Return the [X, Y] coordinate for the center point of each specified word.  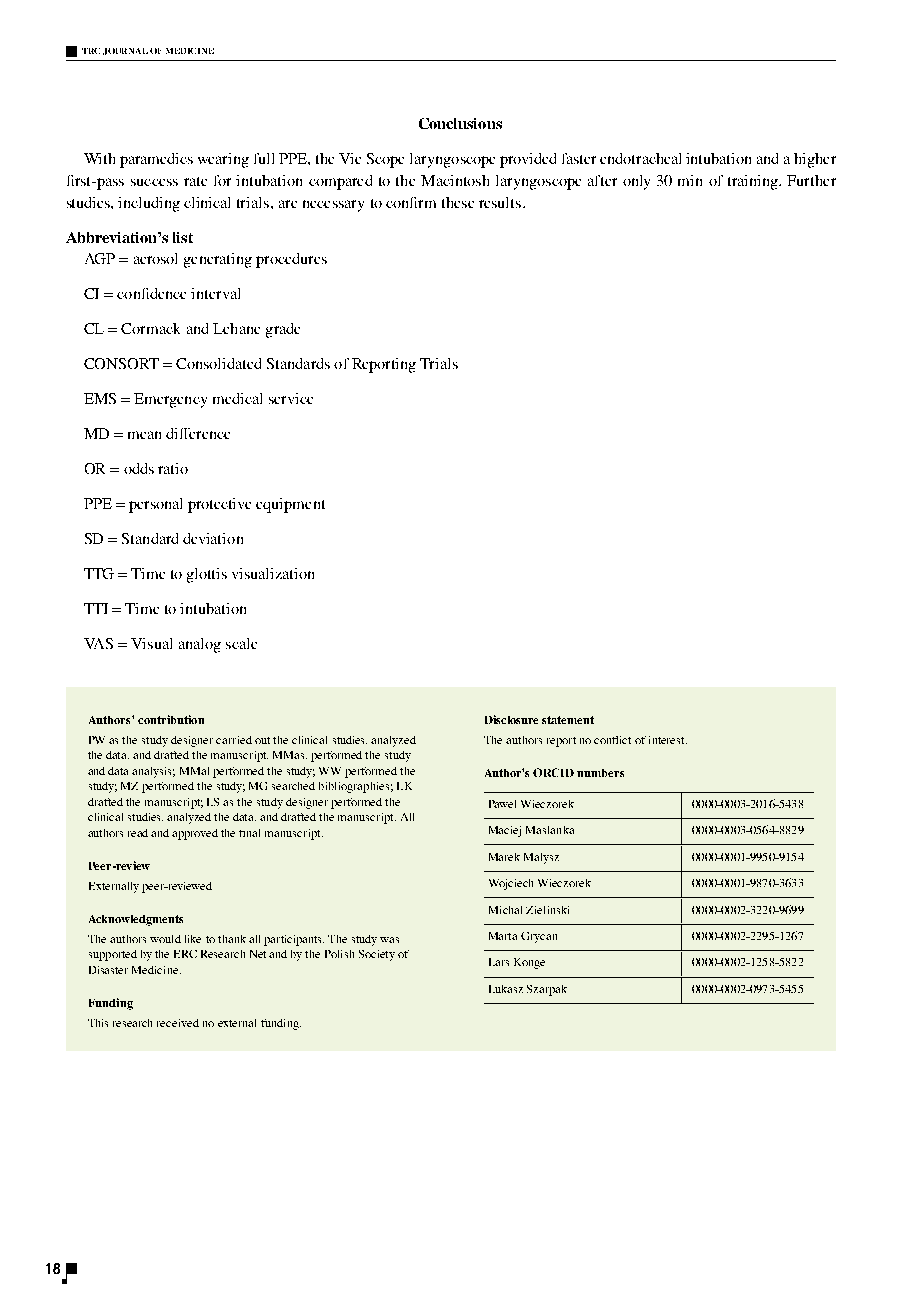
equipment [290, 505]
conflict [612, 740]
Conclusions [460, 123]
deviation [213, 538]
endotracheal [640, 158]
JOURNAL [125, 51]
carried [234, 740]
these [458, 202]
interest [668, 740]
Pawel [502, 804]
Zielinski [547, 910]
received [178, 1023]
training [754, 182]
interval [215, 293]
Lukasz [506, 989]
